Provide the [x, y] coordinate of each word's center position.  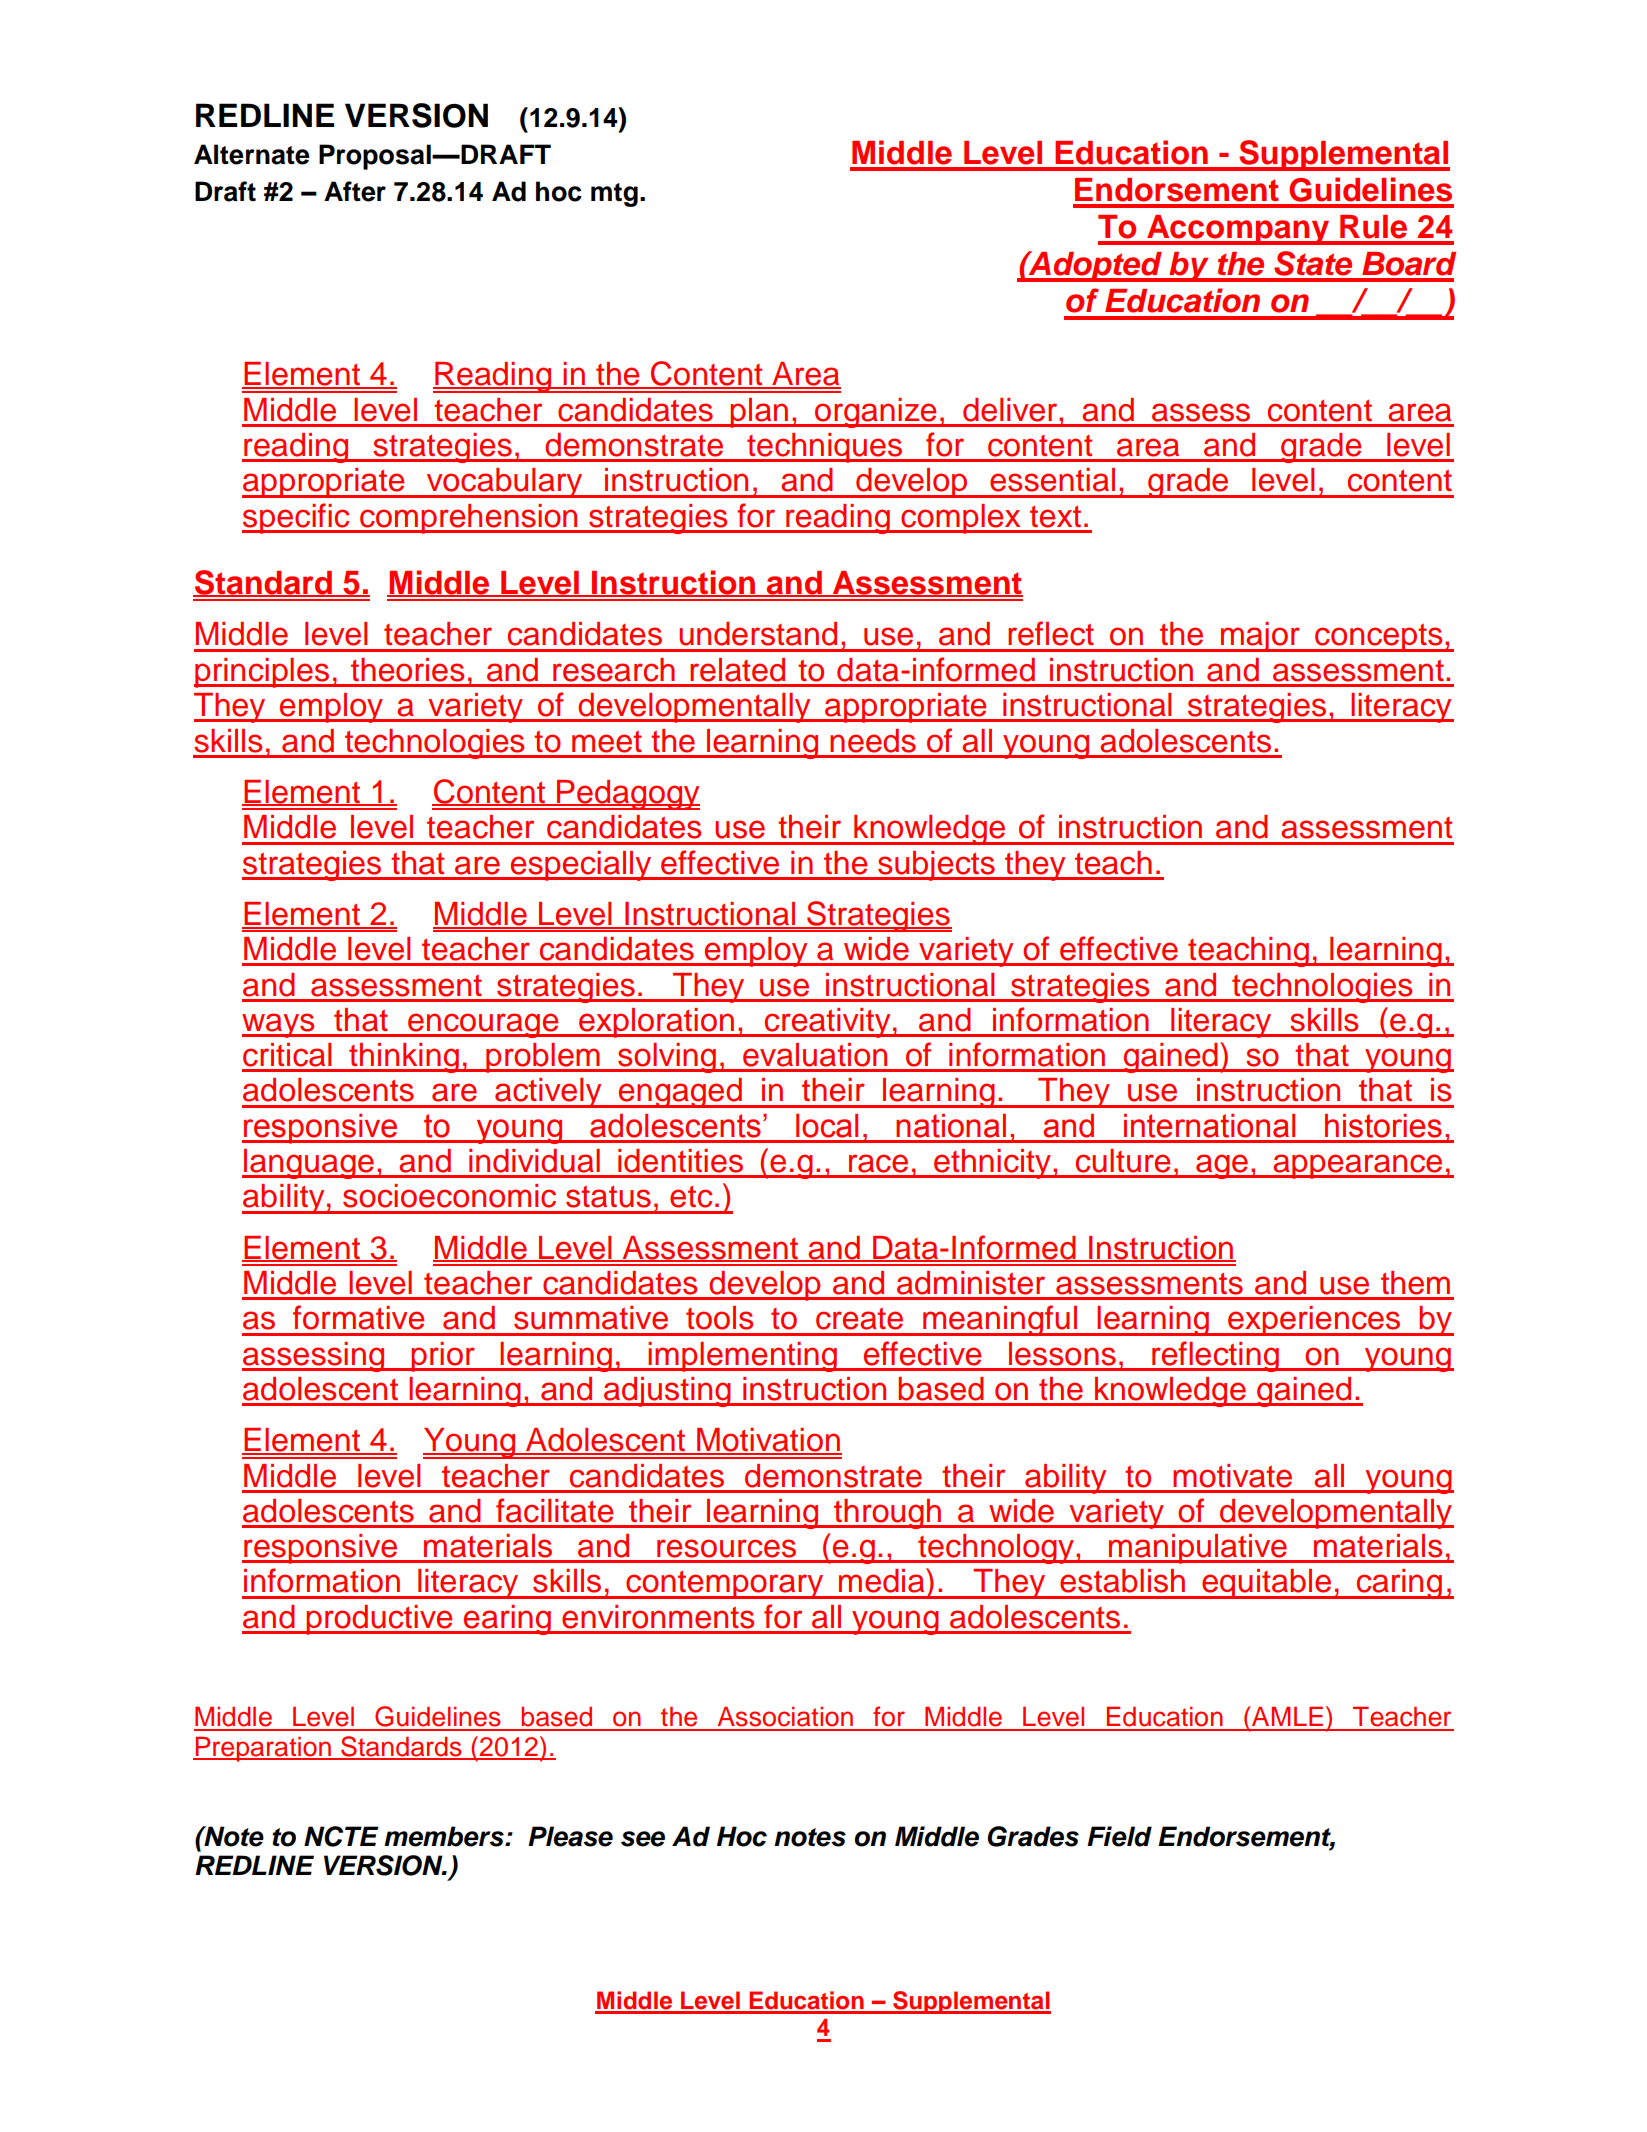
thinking [404, 1058]
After [355, 191]
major [1260, 637]
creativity [828, 1023]
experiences [1314, 1321]
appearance [1357, 1166]
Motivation [768, 1441]
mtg [614, 195]
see [643, 1839]
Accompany [1238, 230]
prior [443, 1357]
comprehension [469, 519]
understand [758, 634]
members [445, 1836]
